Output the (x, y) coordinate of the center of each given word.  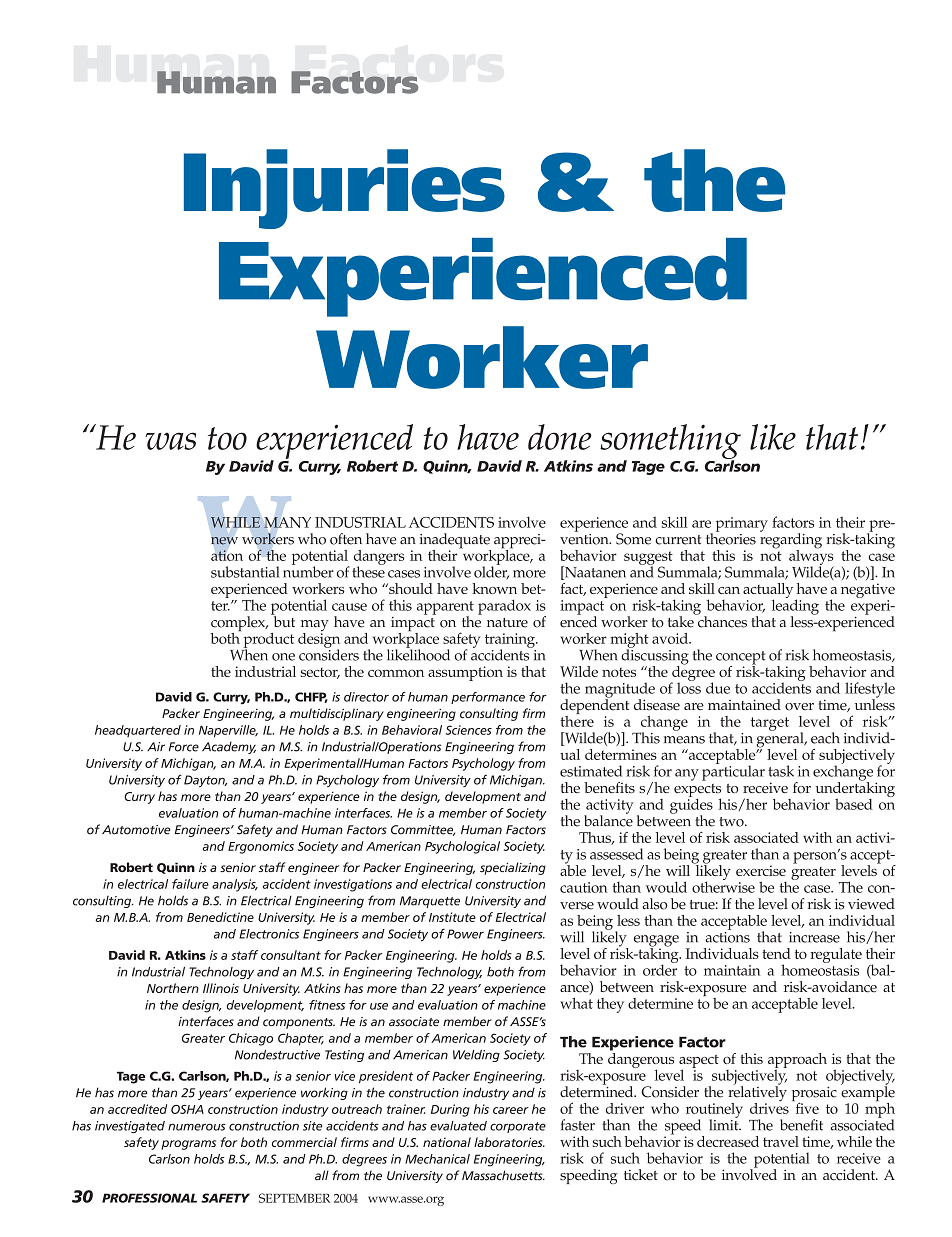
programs (188, 1145)
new (224, 541)
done (560, 437)
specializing (513, 868)
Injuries (344, 189)
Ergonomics (261, 847)
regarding (791, 541)
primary (742, 524)
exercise (761, 870)
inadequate (455, 542)
